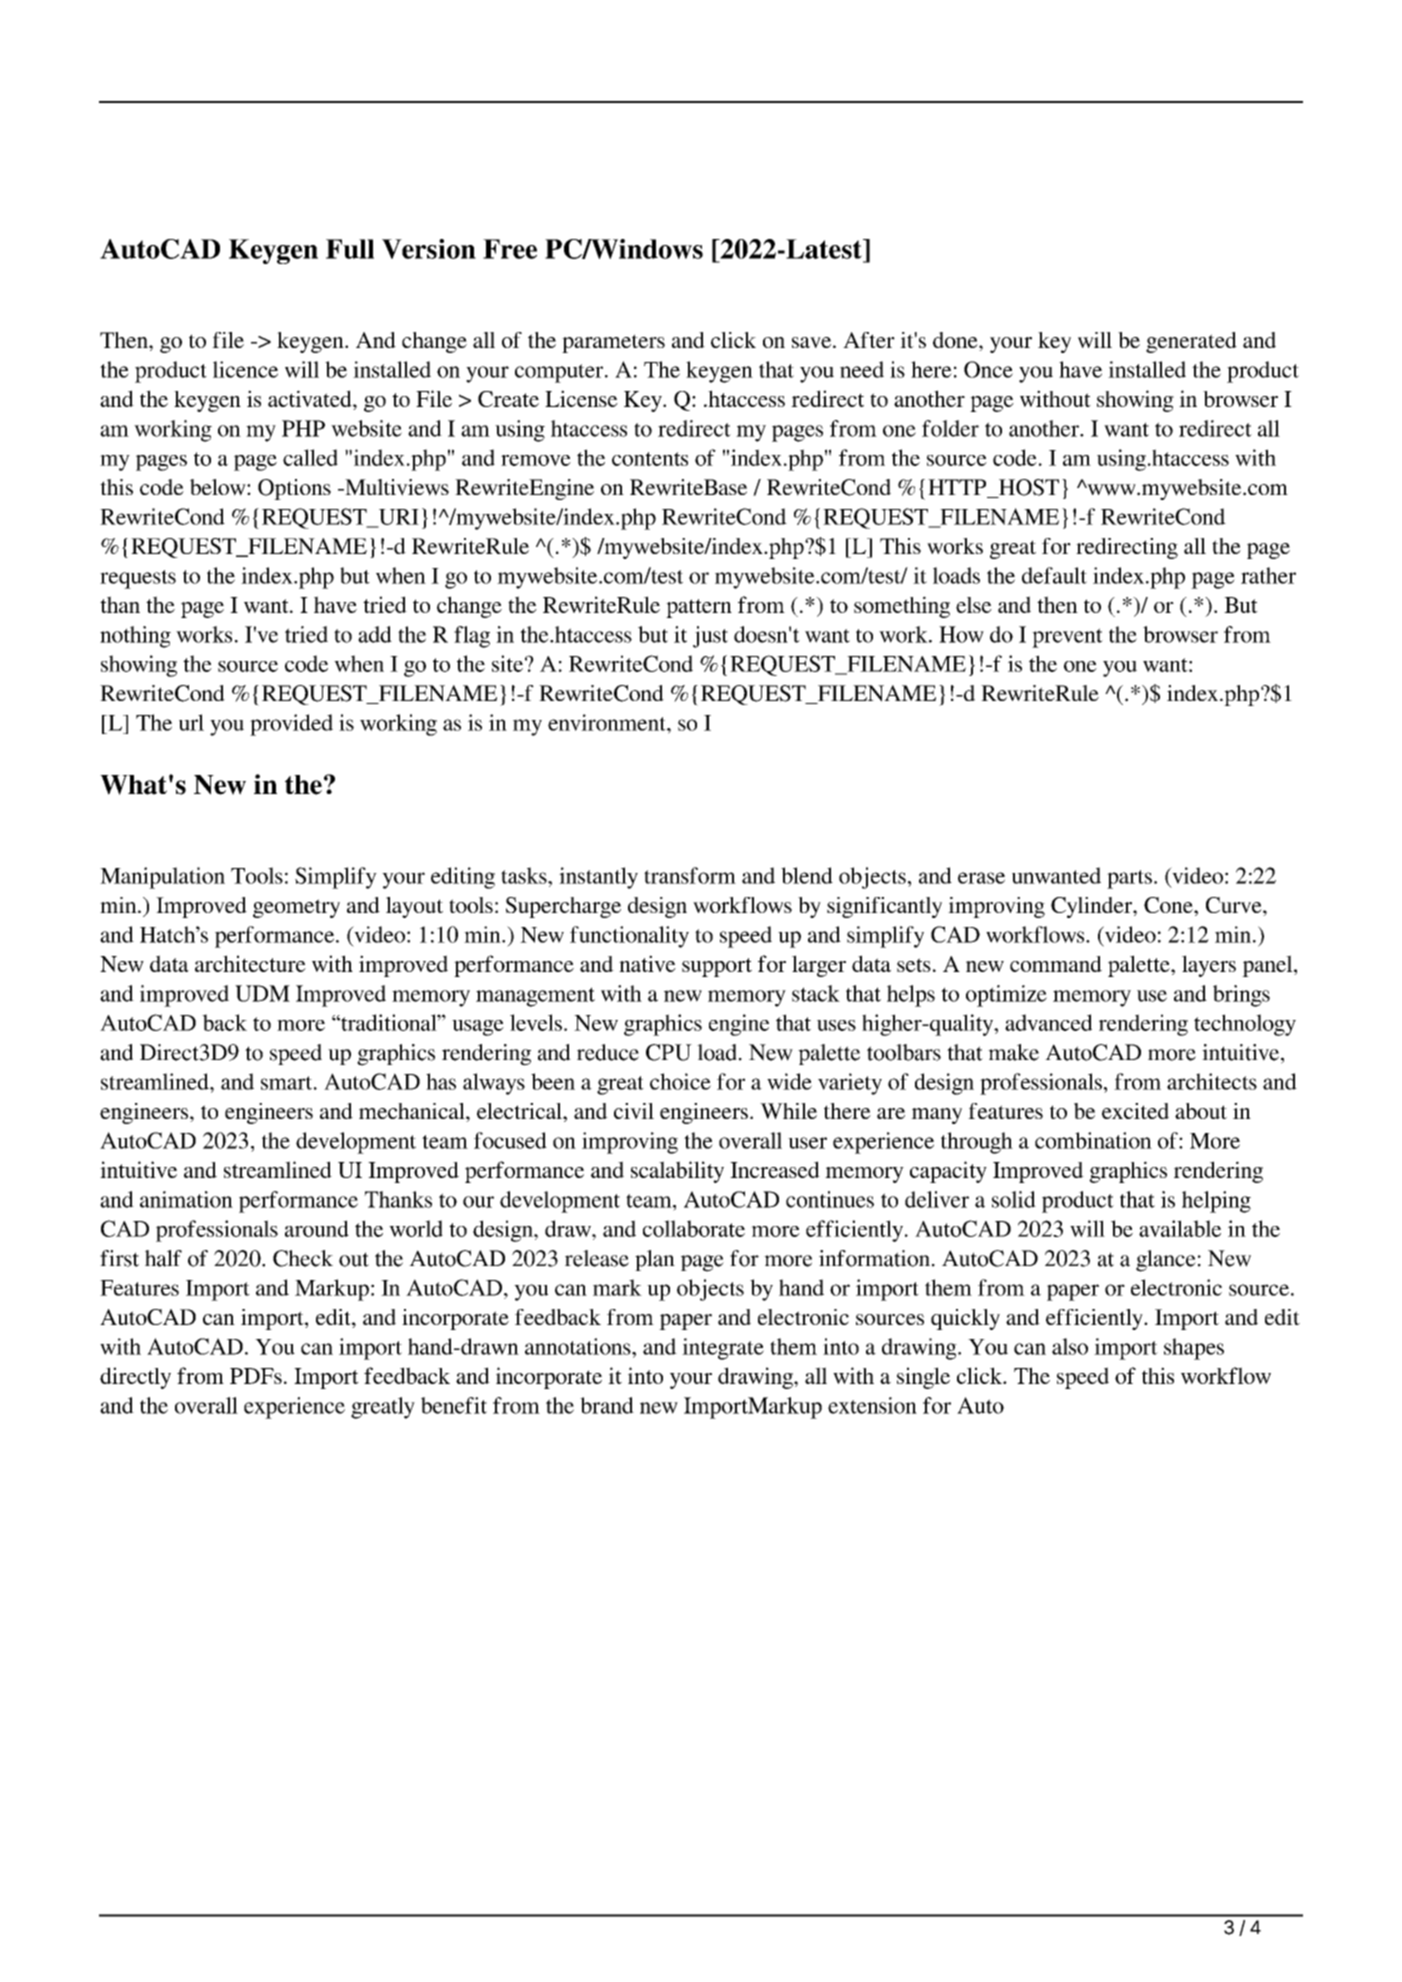 This screenshot has width=1402, height=1982. Describe the element at coordinates (1054, 575) in the screenshot. I see `default` at that location.
